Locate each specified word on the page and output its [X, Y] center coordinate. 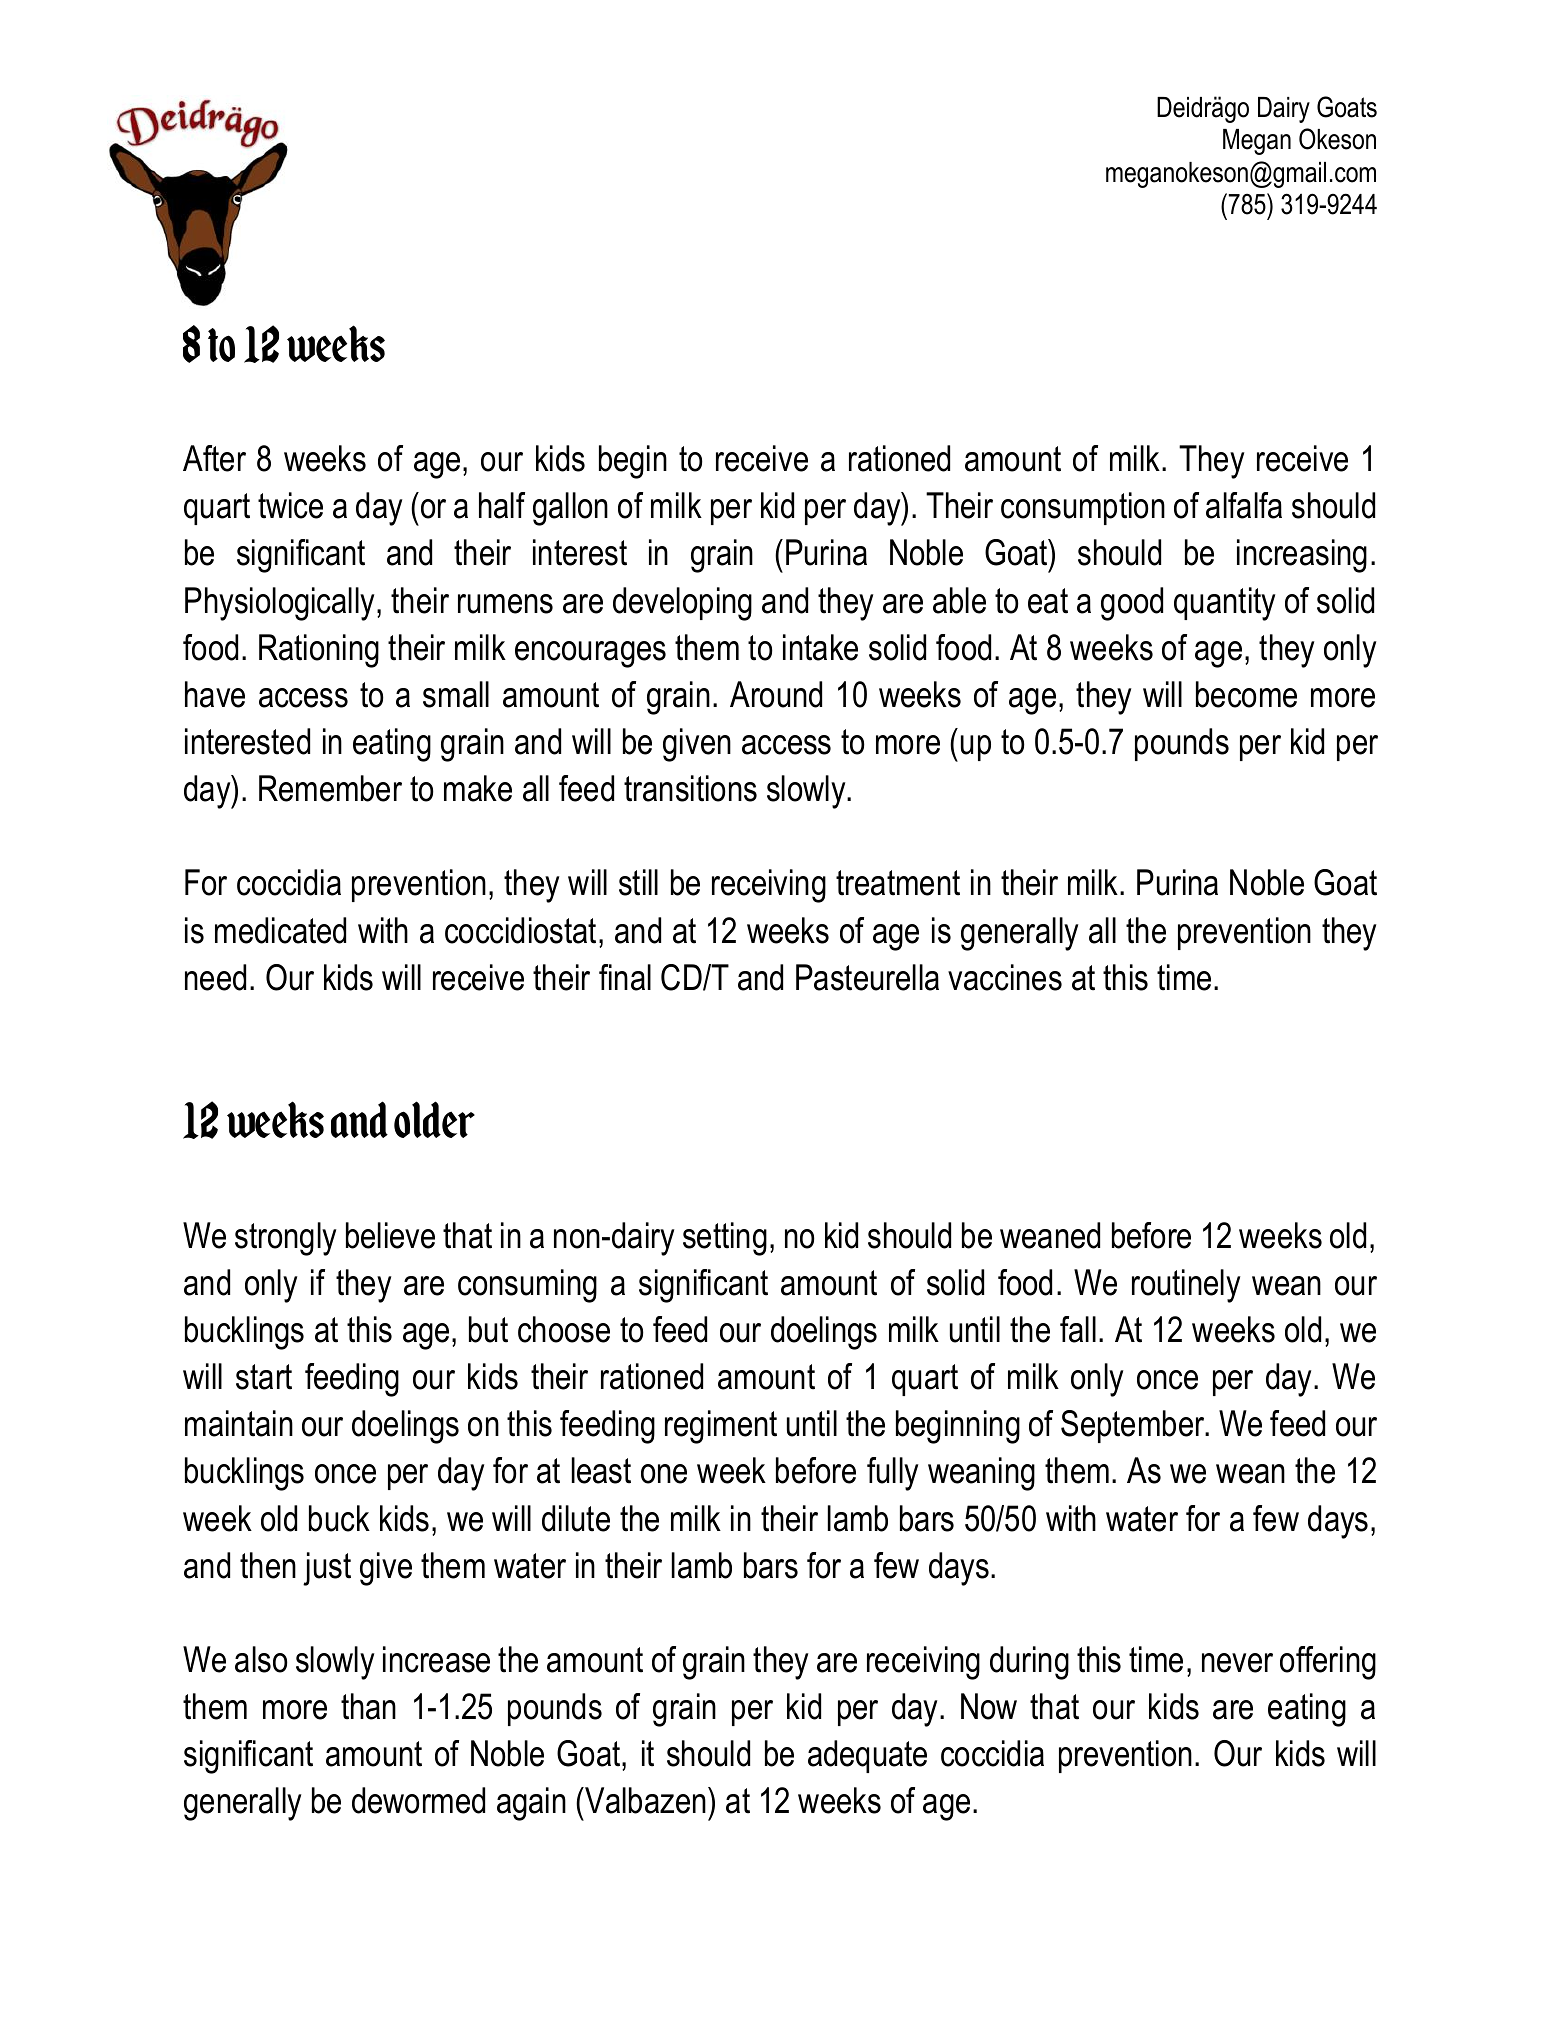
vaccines [1005, 977]
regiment [721, 1427]
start [264, 1377]
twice [290, 505]
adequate [867, 1756]
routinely [1186, 1286]
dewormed [418, 1800]
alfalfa [1244, 505]
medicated [280, 930]
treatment [898, 883]
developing [682, 604]
